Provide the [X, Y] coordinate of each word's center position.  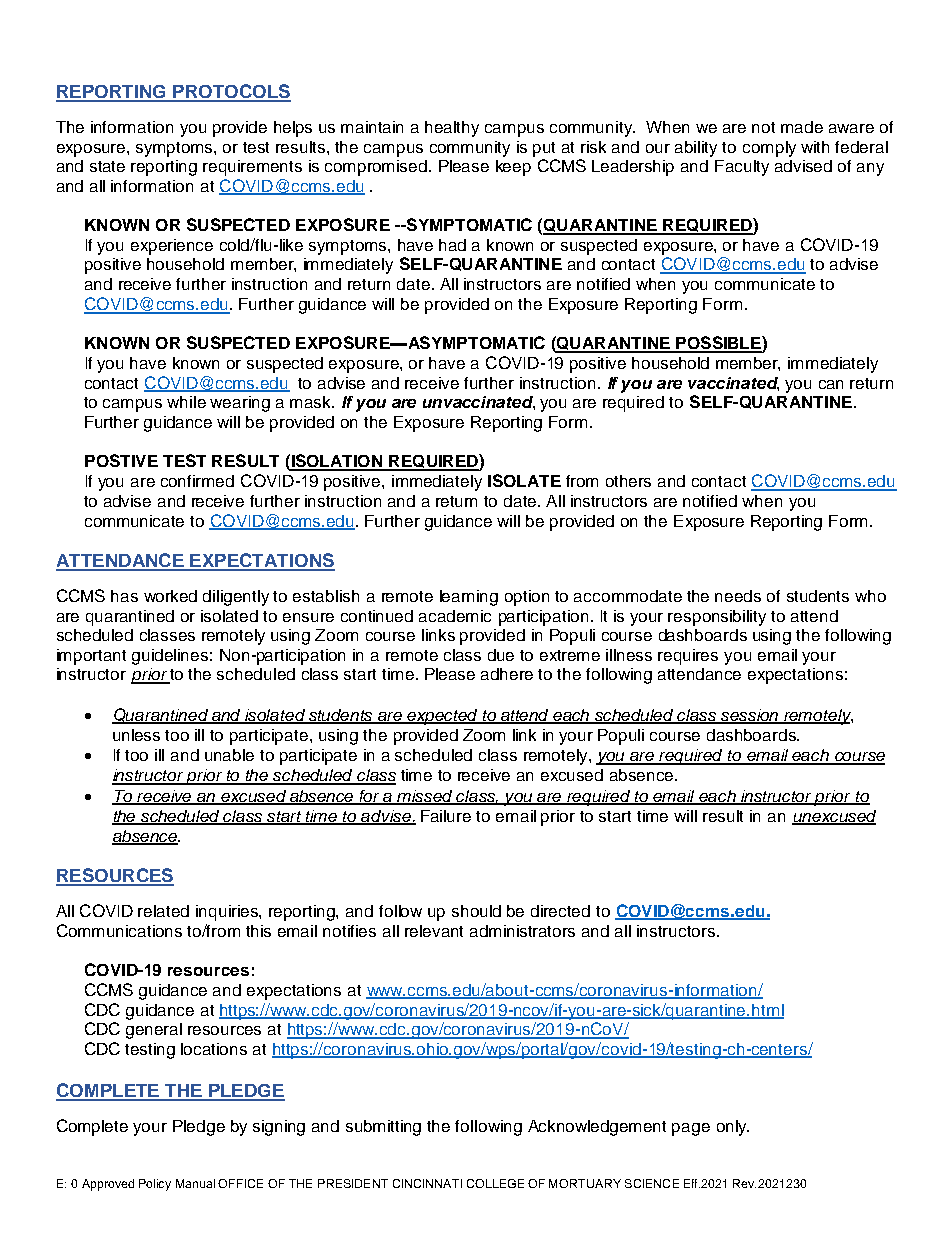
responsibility [717, 618]
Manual [195, 1183]
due [501, 655]
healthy [452, 129]
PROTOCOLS [231, 92]
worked [170, 596]
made [802, 127]
